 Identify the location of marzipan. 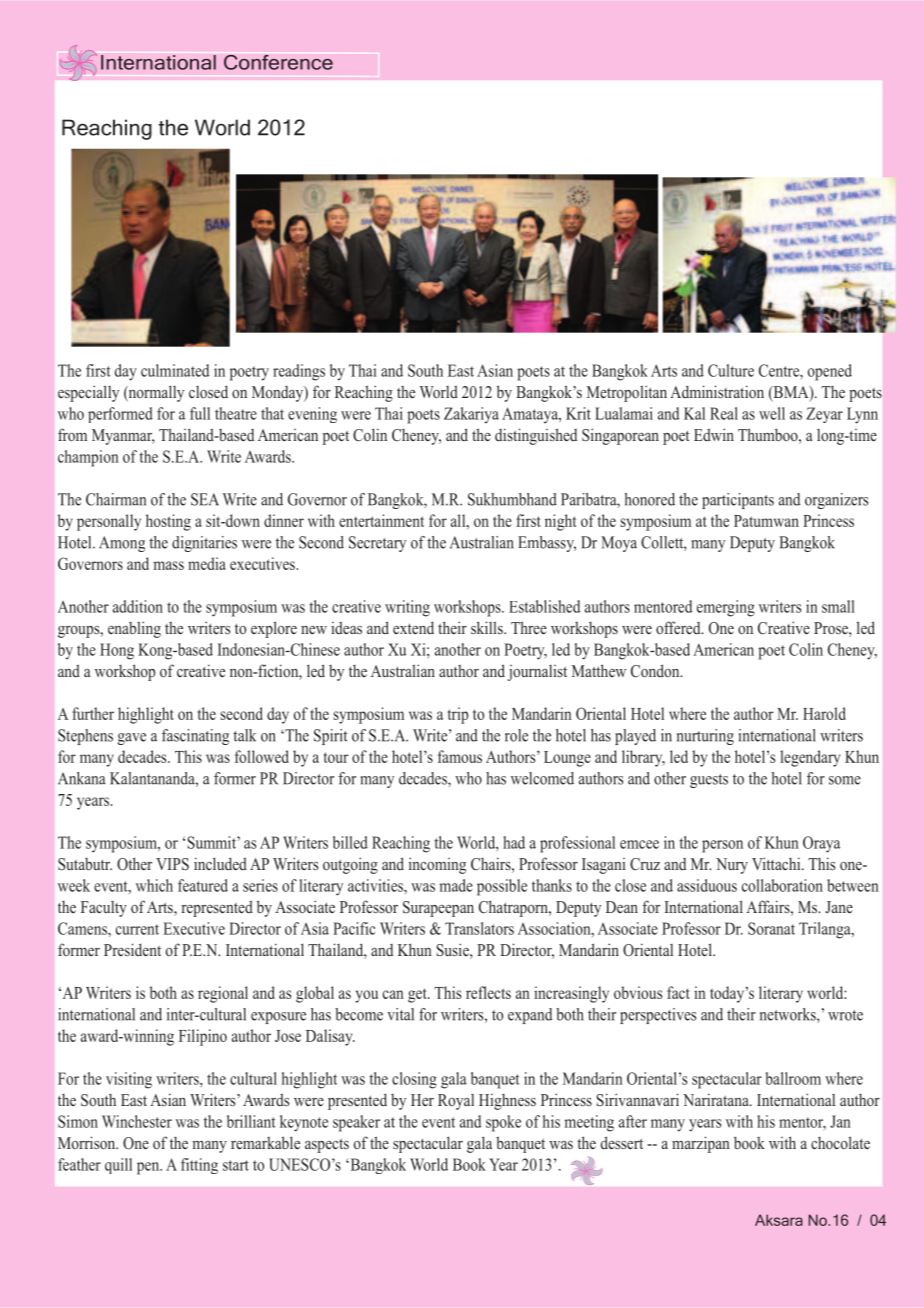
(701, 1144).
